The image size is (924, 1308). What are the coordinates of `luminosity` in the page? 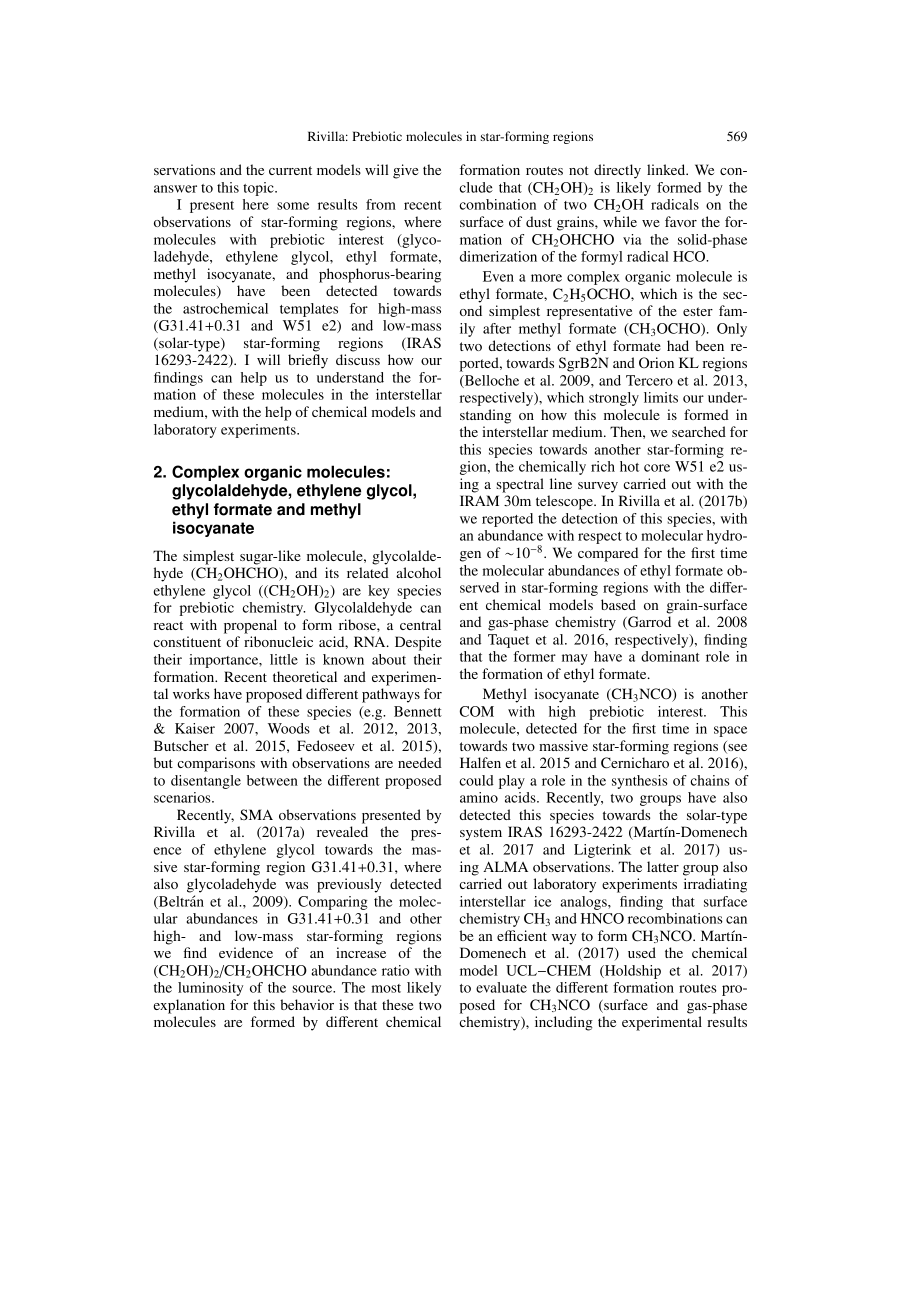 It's located at (210, 989).
